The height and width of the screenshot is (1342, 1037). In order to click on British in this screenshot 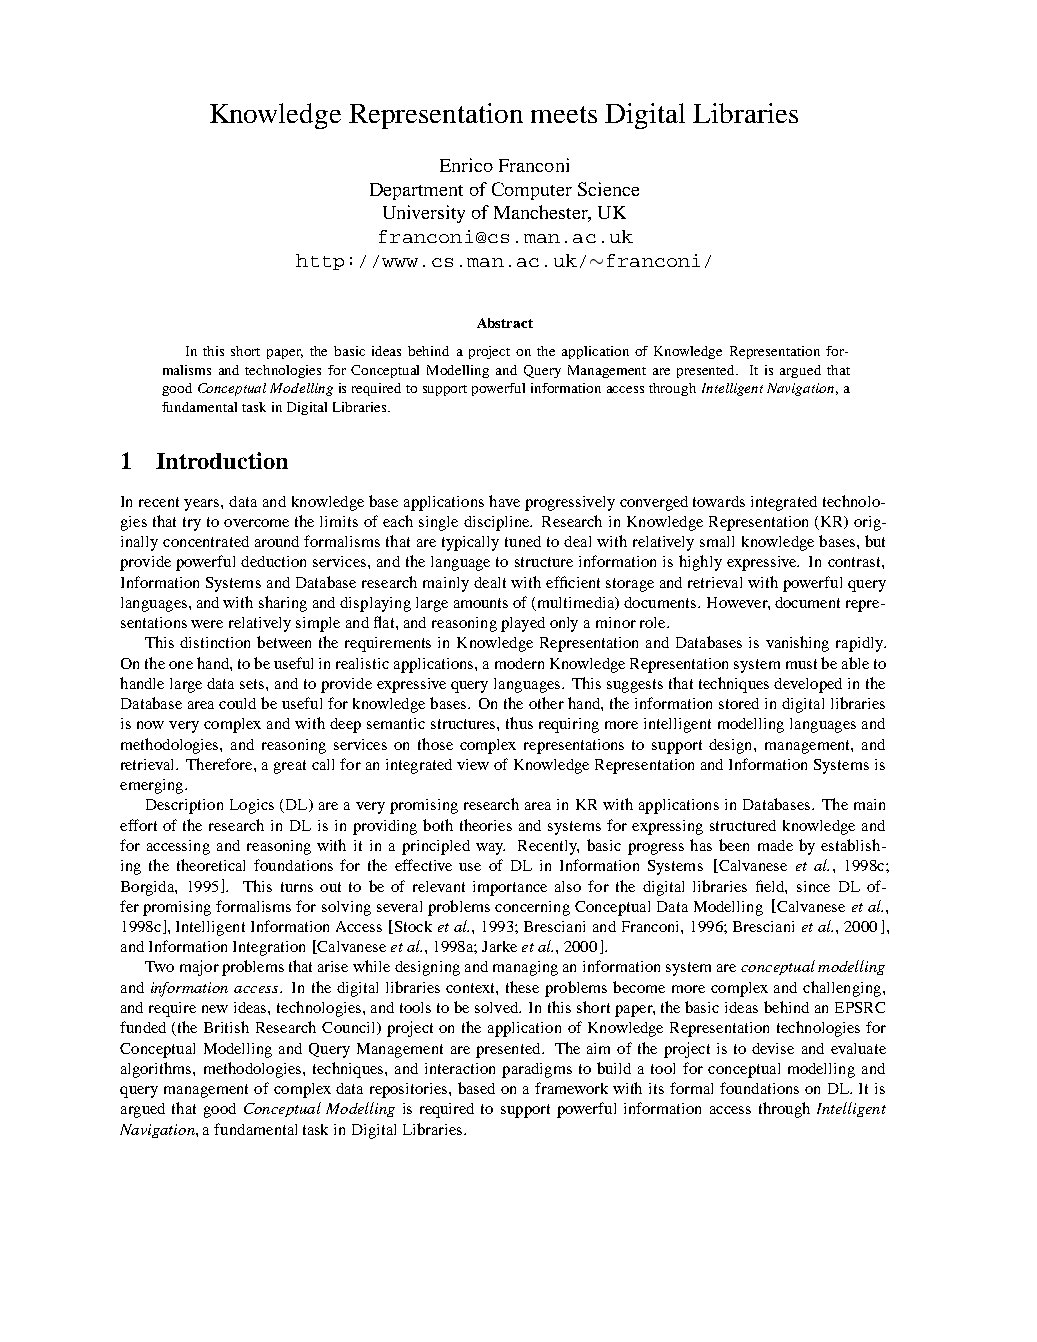, I will do `click(226, 1027)`.
